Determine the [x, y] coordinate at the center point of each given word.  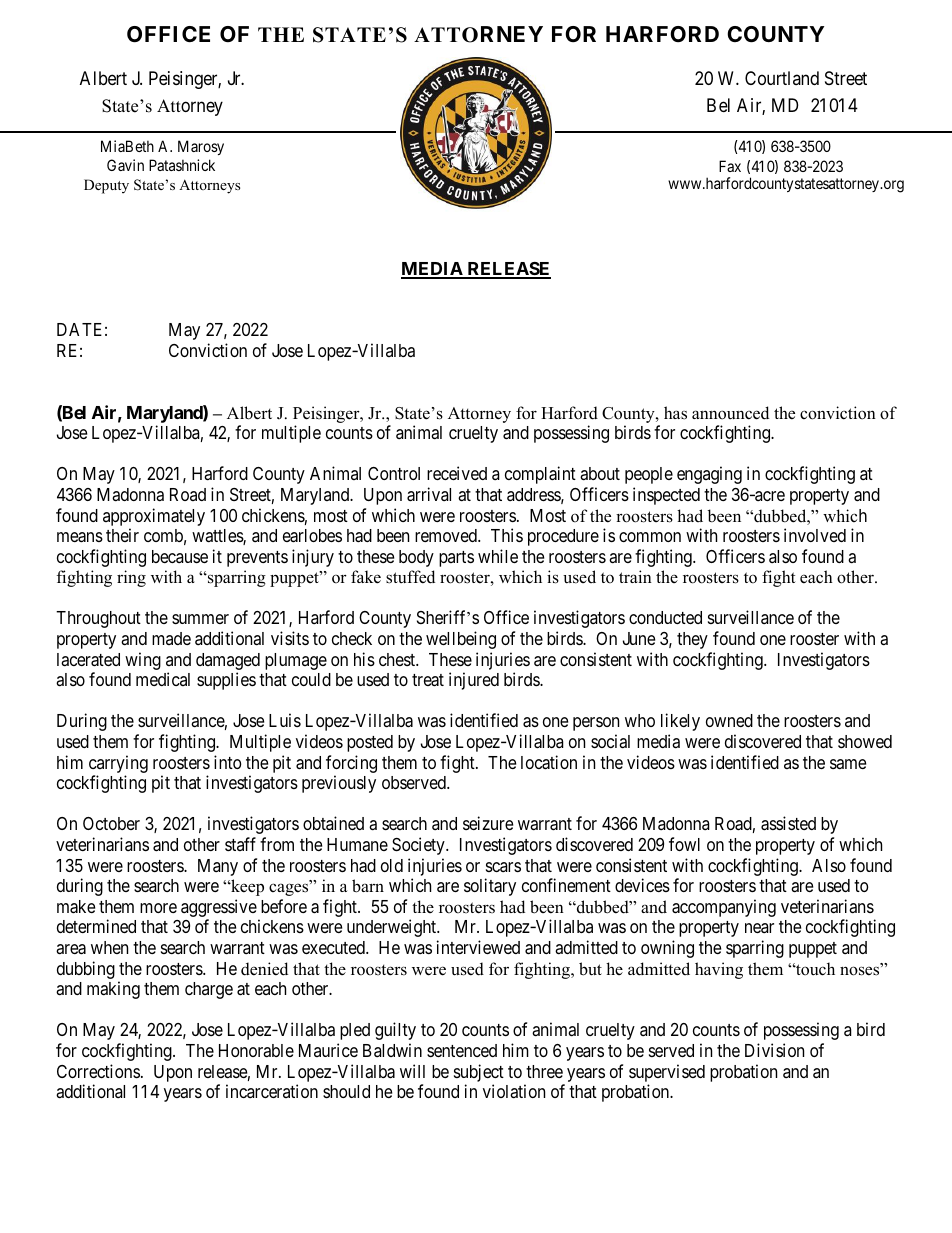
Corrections [98, 1071]
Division [774, 1050]
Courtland [782, 78]
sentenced [462, 1050]
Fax [730, 166]
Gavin [125, 165]
